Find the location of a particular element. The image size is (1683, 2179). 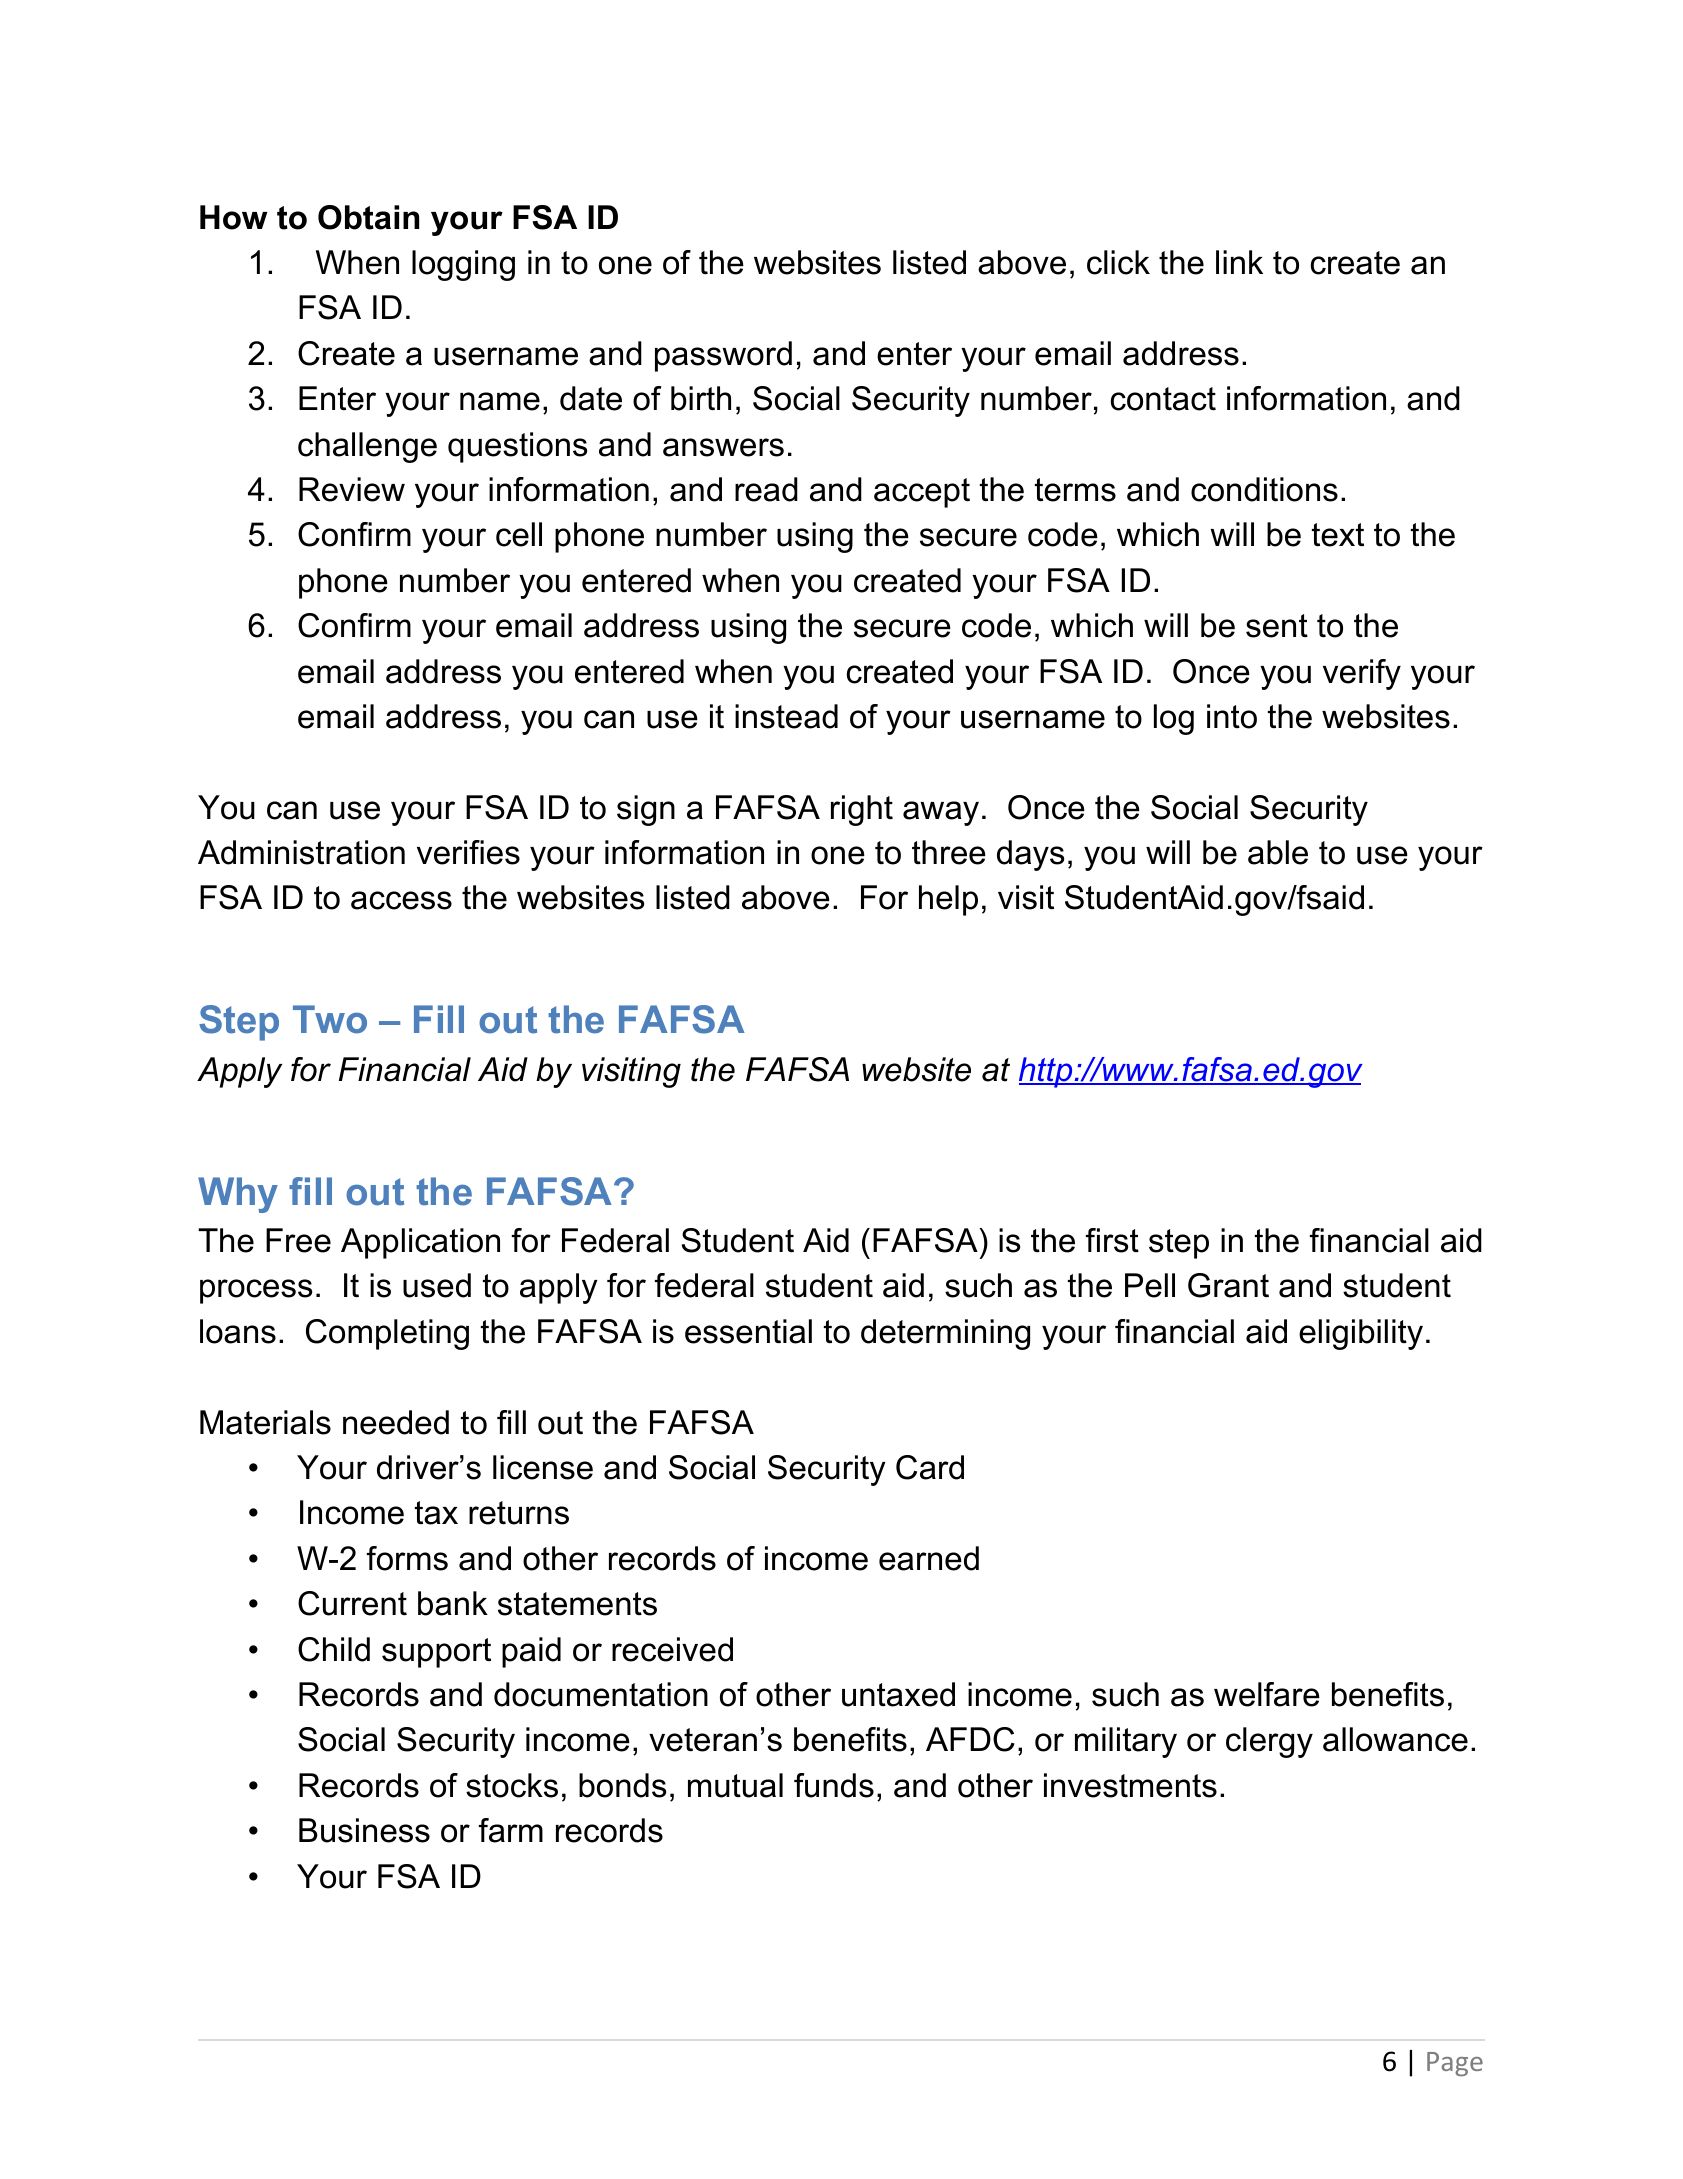

eligibility is located at coordinates (1361, 1334).
